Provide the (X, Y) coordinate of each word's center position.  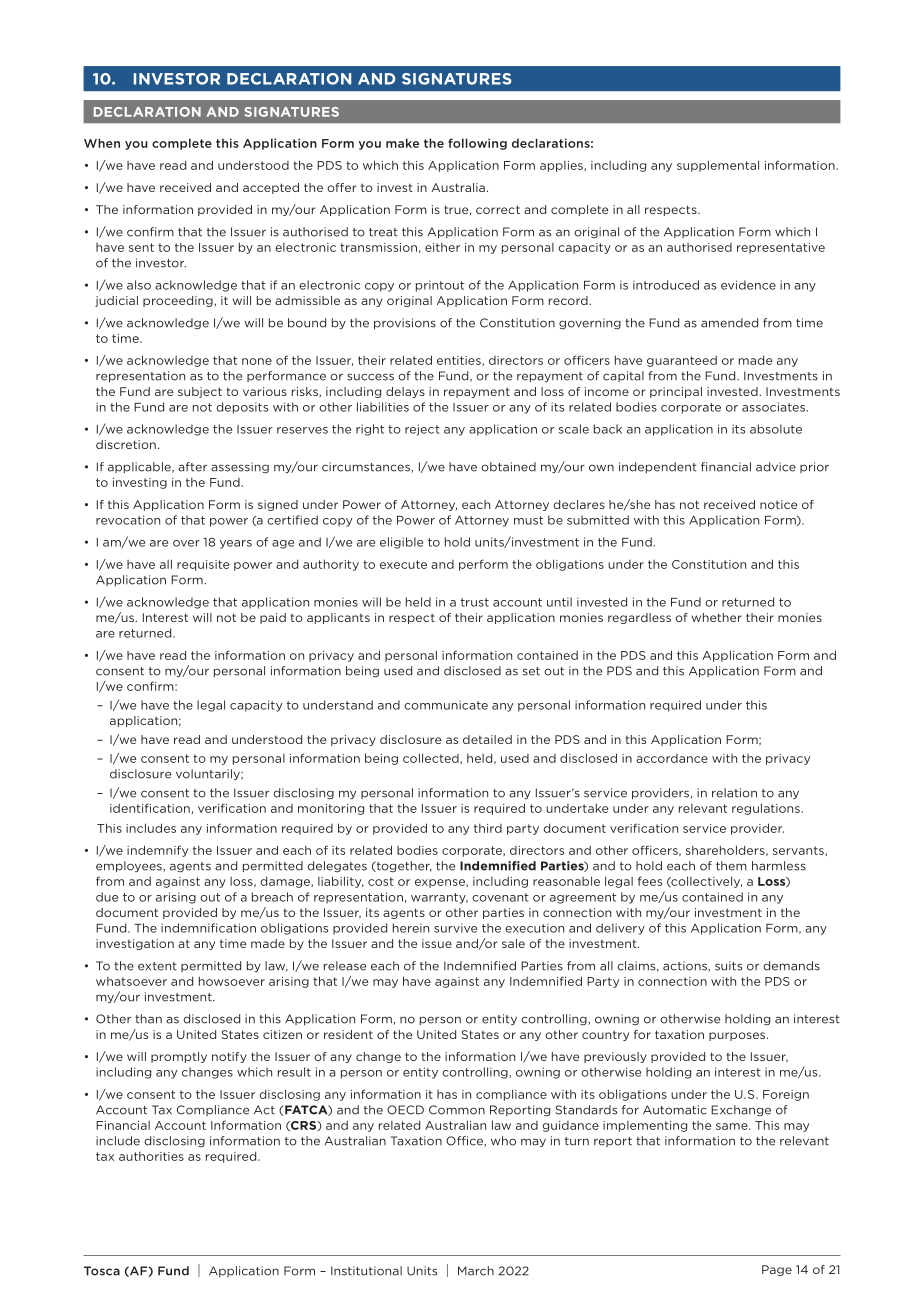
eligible (401, 543)
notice (778, 504)
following (477, 144)
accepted (271, 188)
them (731, 866)
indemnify (157, 851)
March (476, 1271)
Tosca (102, 1271)
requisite (203, 565)
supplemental (718, 166)
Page (777, 1270)
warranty (439, 898)
